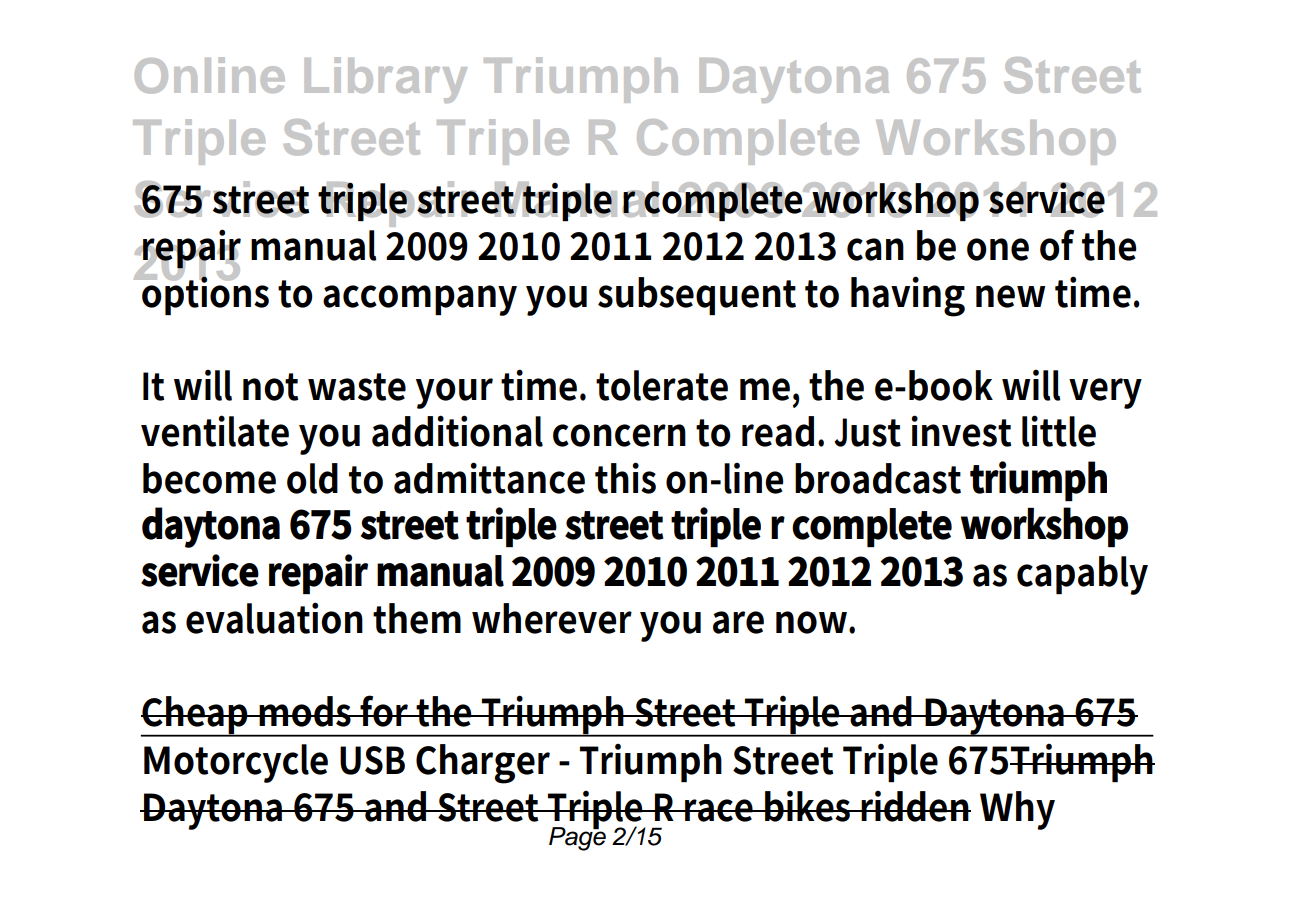  What do you see at coordinates (1082, 575) in the screenshot?
I see `capably` at bounding box center [1082, 575].
